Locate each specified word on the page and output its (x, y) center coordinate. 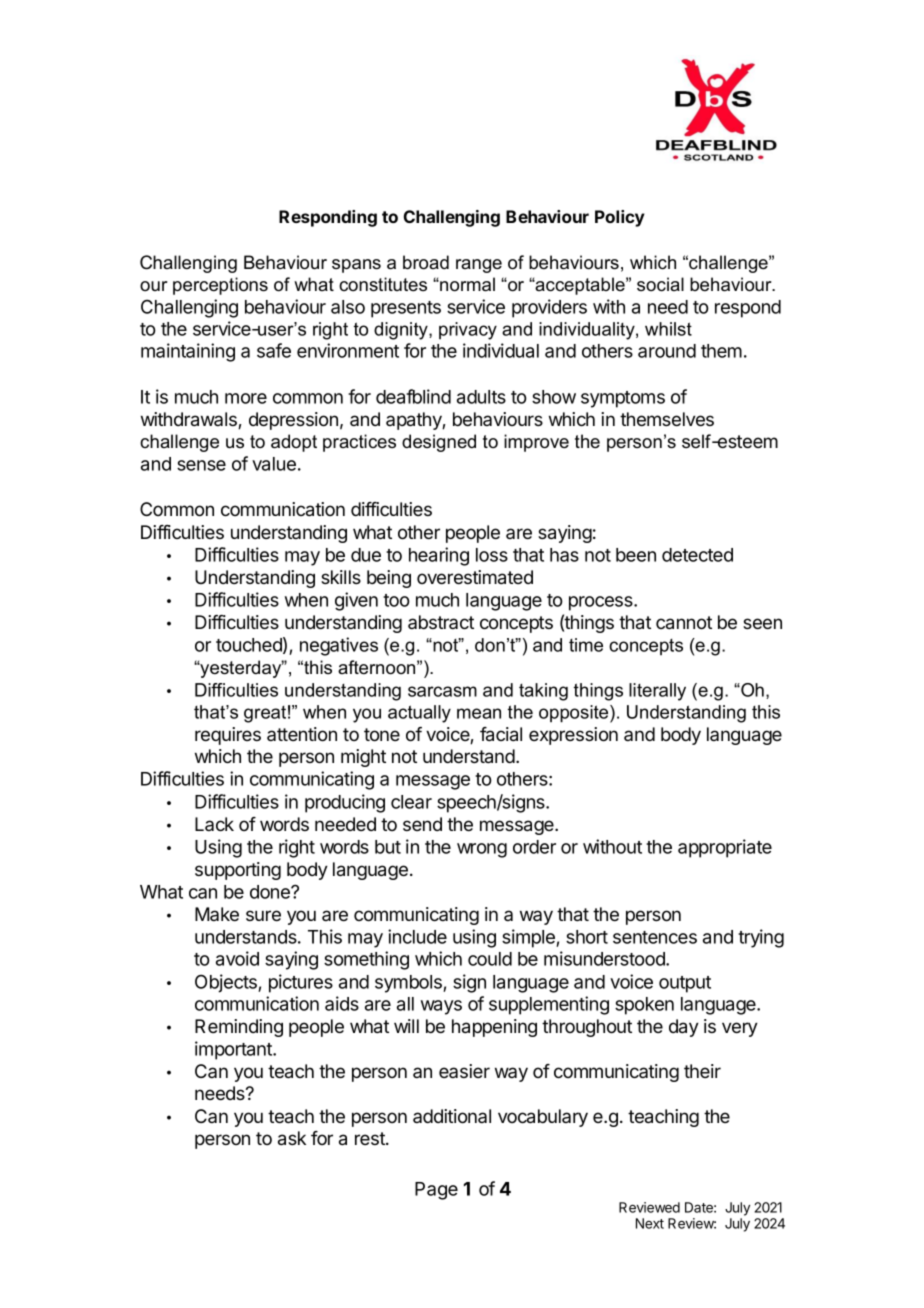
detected (697, 555)
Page (436, 1191)
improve (536, 443)
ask (292, 1138)
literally (657, 692)
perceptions (220, 286)
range (479, 266)
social (660, 284)
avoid (237, 958)
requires (228, 736)
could (490, 959)
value (274, 464)
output (685, 984)
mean (479, 713)
